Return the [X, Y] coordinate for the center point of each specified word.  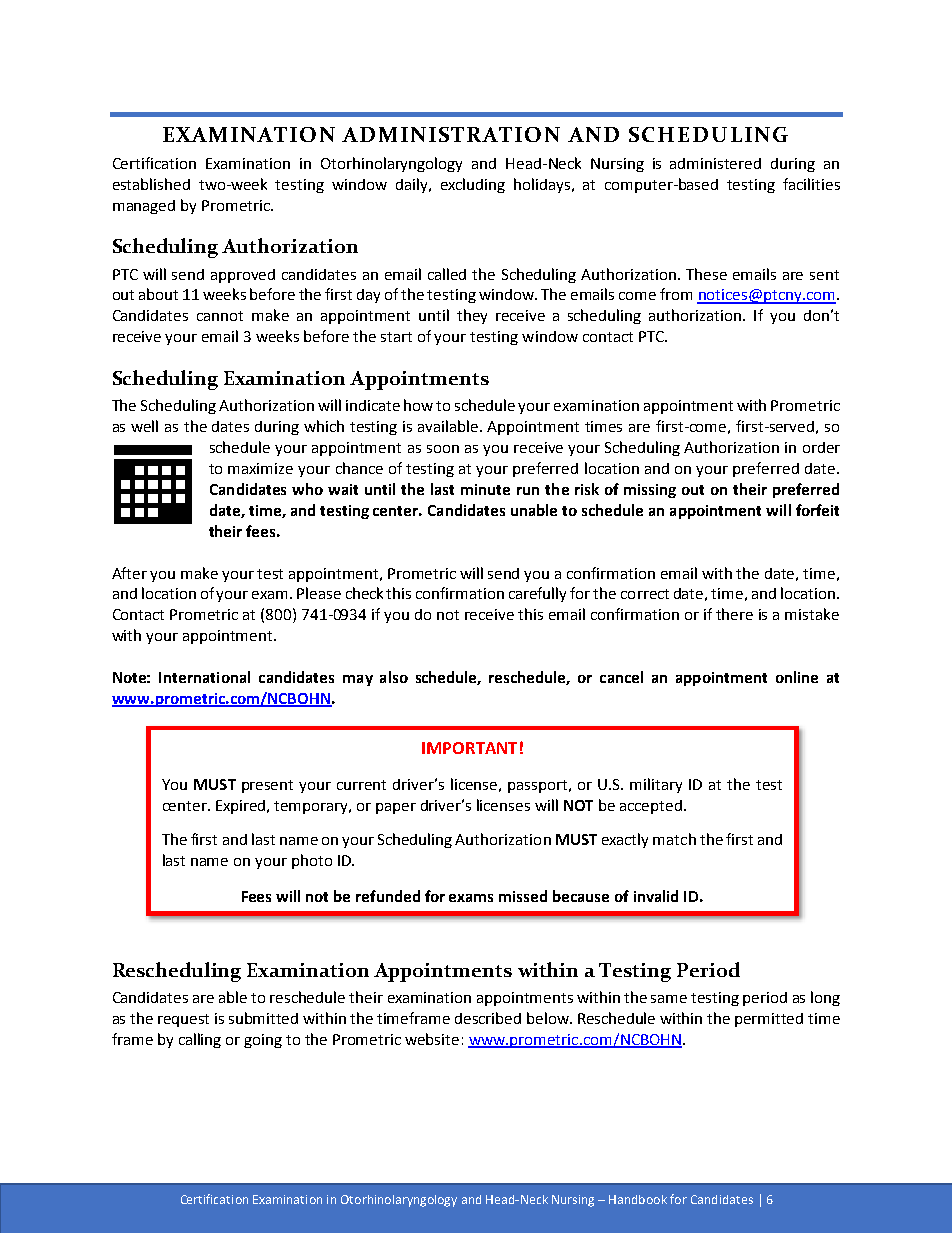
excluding [473, 185]
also [394, 677]
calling [200, 1040]
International [204, 677]
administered [715, 163]
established [151, 184]
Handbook [638, 1199]
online [797, 677]
